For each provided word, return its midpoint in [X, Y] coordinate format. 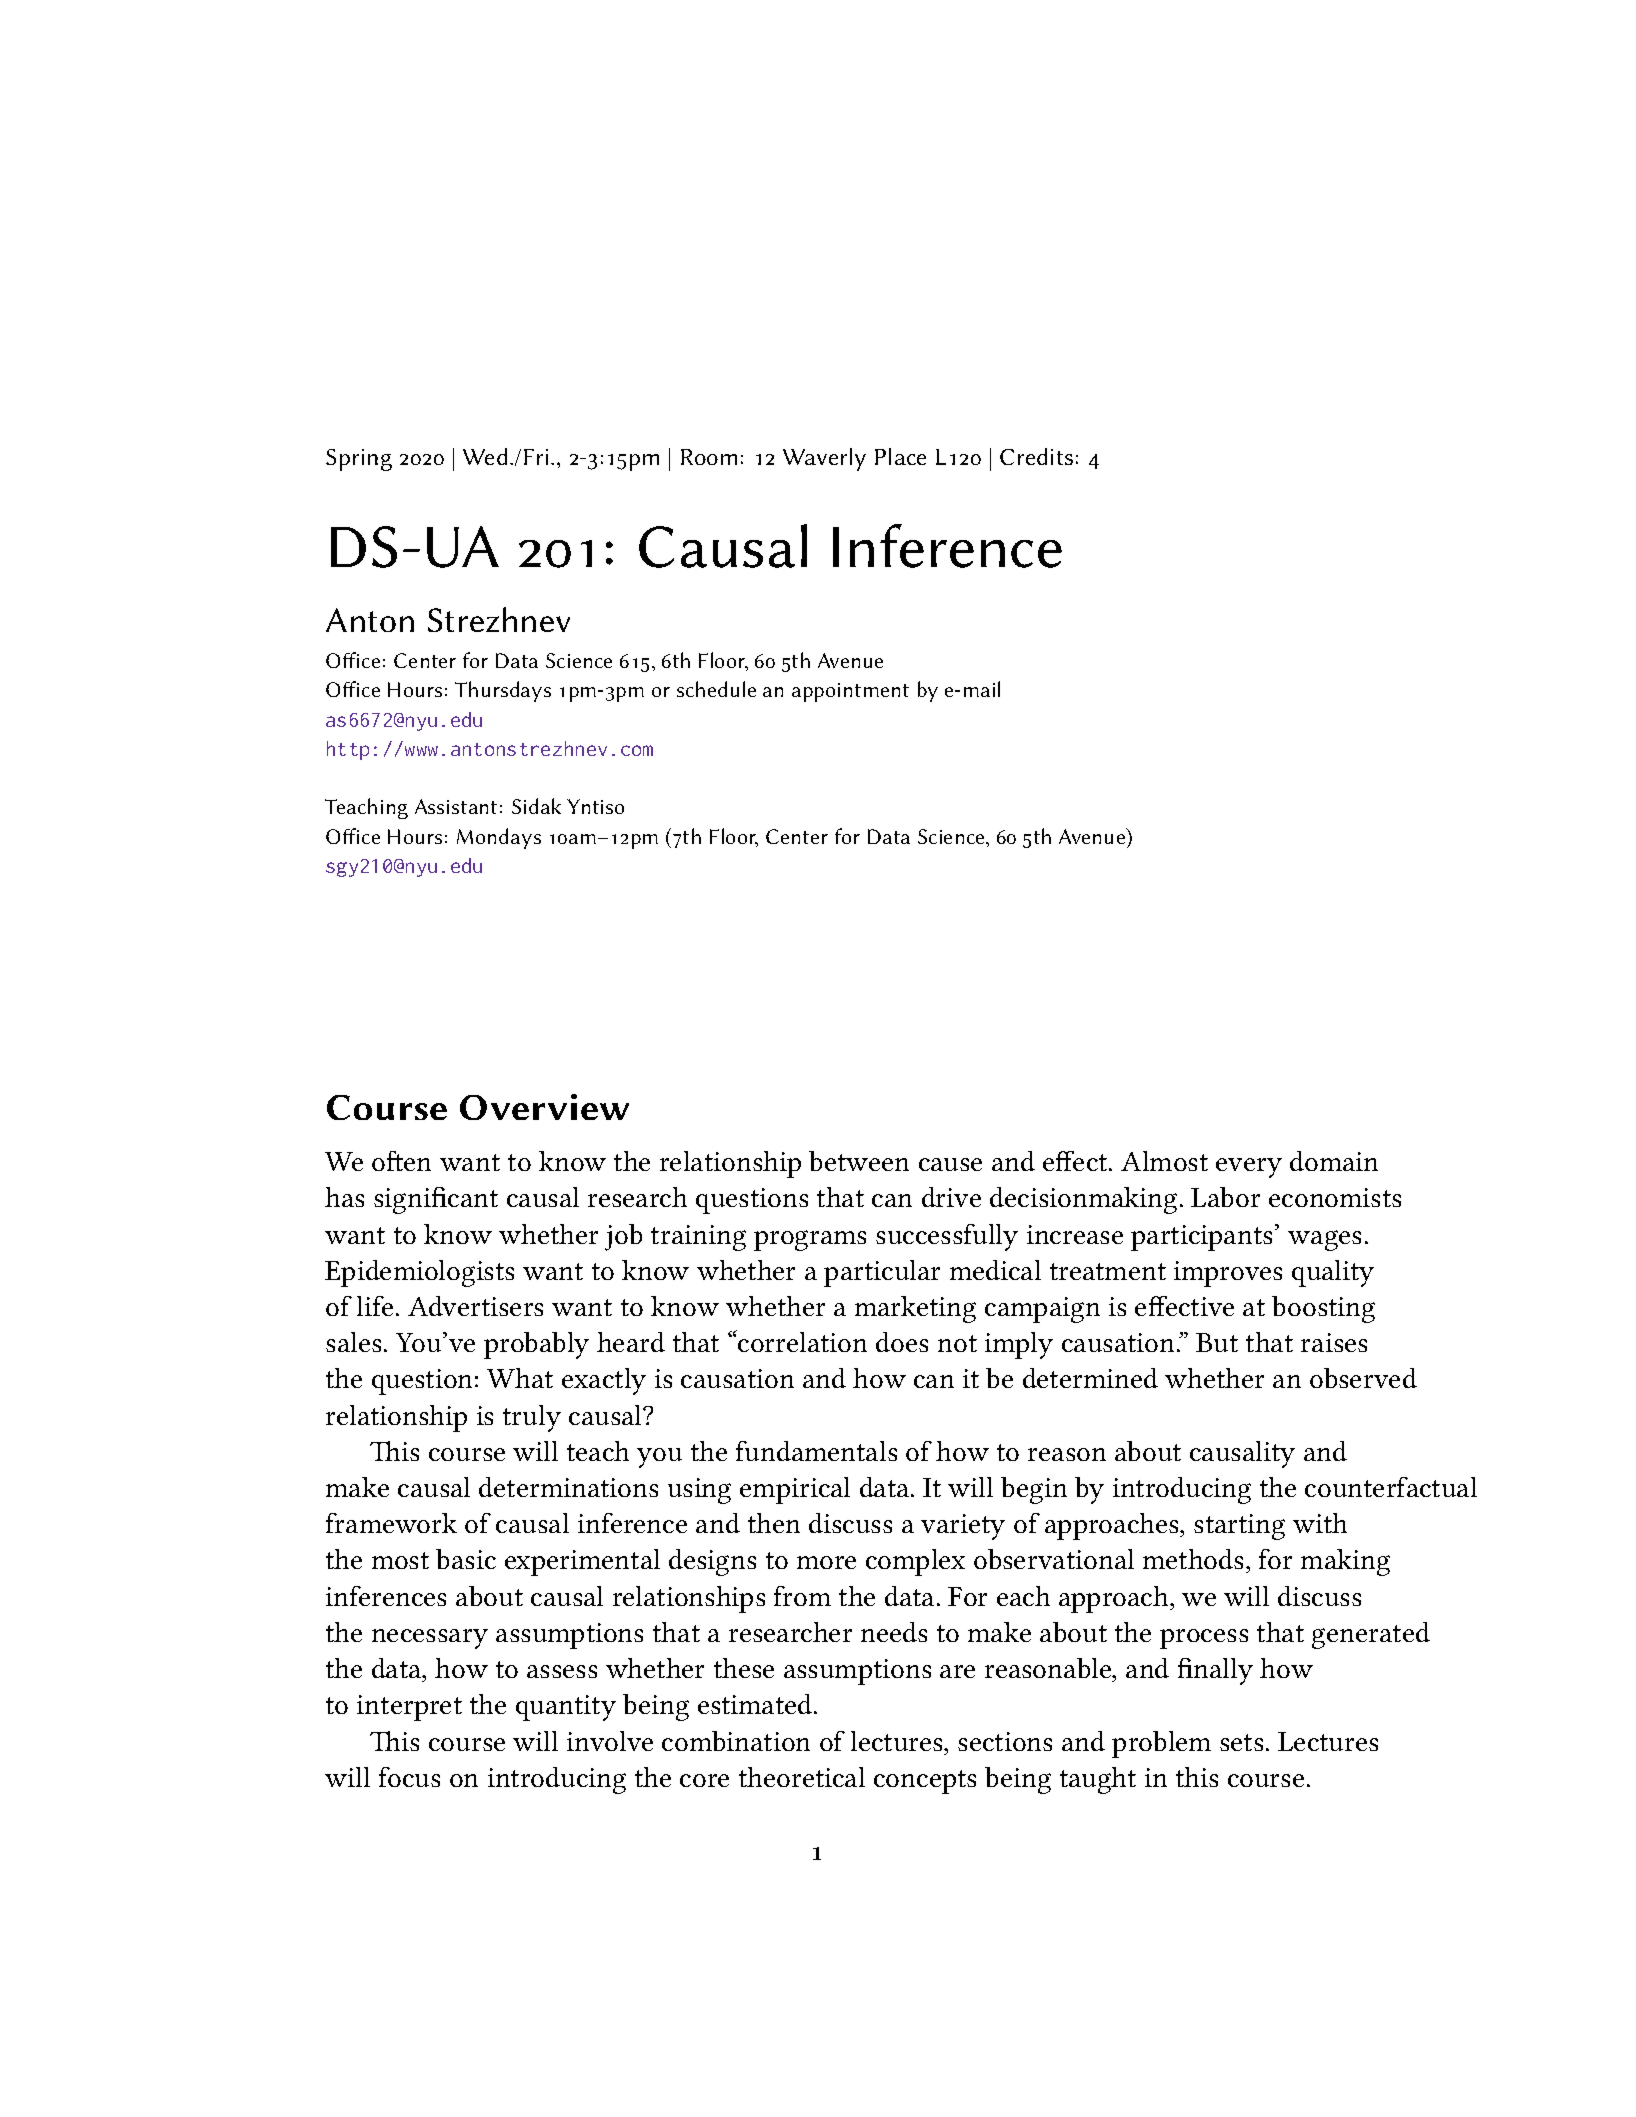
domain [1334, 1161]
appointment [850, 692]
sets [1241, 1742]
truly [532, 1418]
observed [1363, 1378]
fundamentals [816, 1451]
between [859, 1161]
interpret [409, 1708]
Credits [1036, 456]
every [1249, 1168]
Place [900, 456]
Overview [544, 1107]
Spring [359, 460]
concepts [925, 1782]
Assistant [456, 806]
